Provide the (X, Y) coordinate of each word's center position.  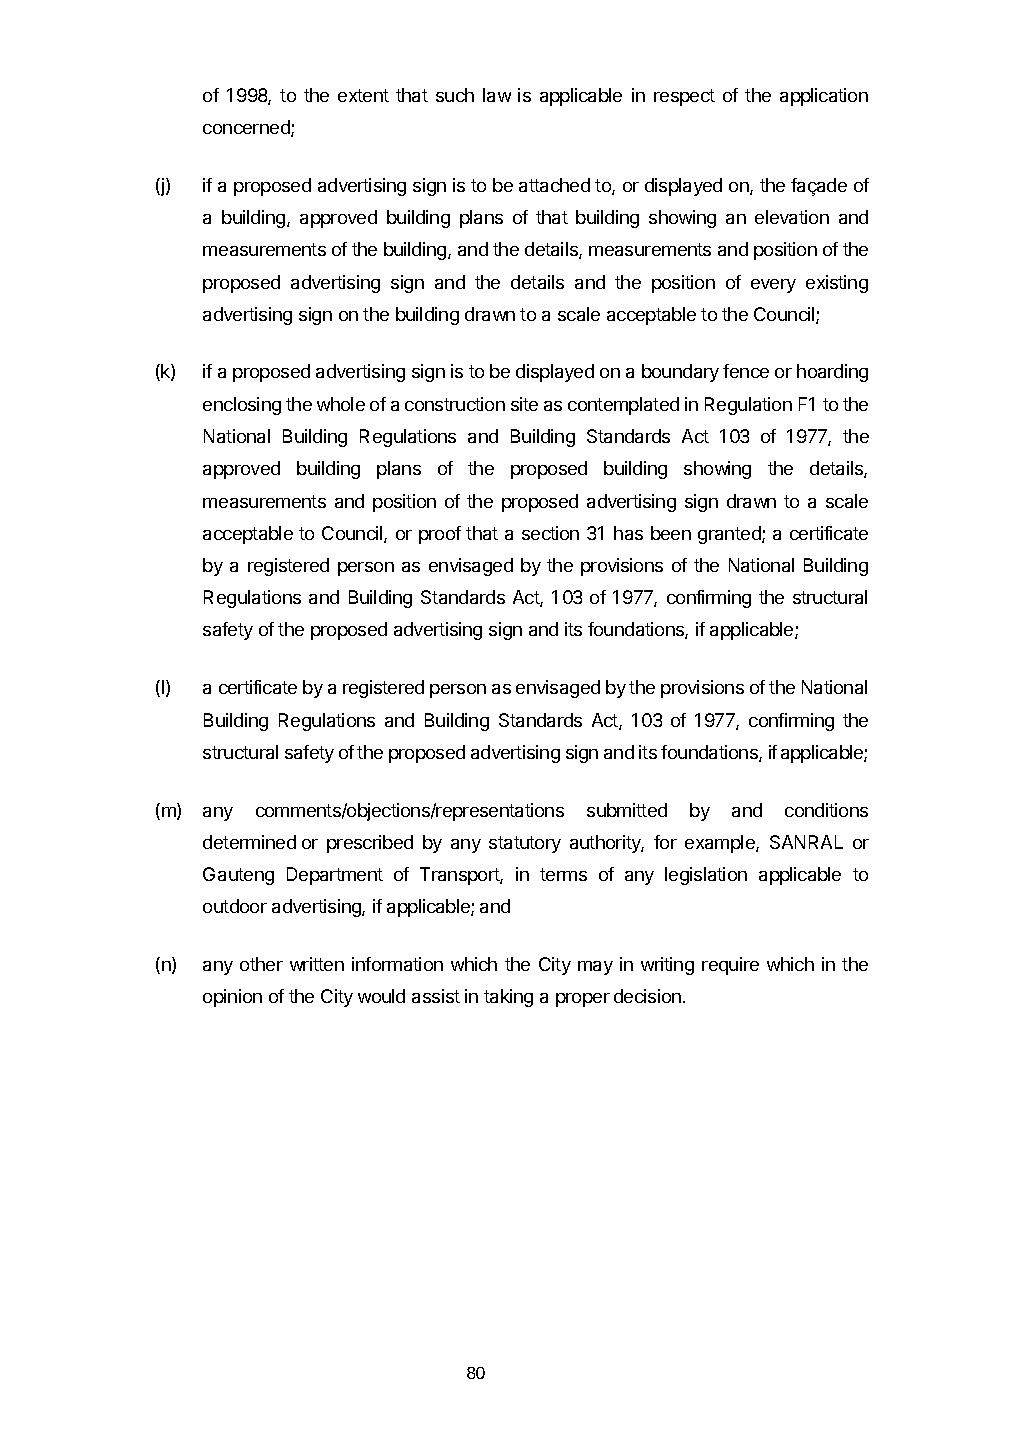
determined (249, 842)
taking (508, 998)
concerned (247, 128)
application (824, 97)
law (497, 95)
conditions (826, 810)
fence (746, 371)
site (524, 404)
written (317, 964)
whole (341, 404)
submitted (627, 810)
